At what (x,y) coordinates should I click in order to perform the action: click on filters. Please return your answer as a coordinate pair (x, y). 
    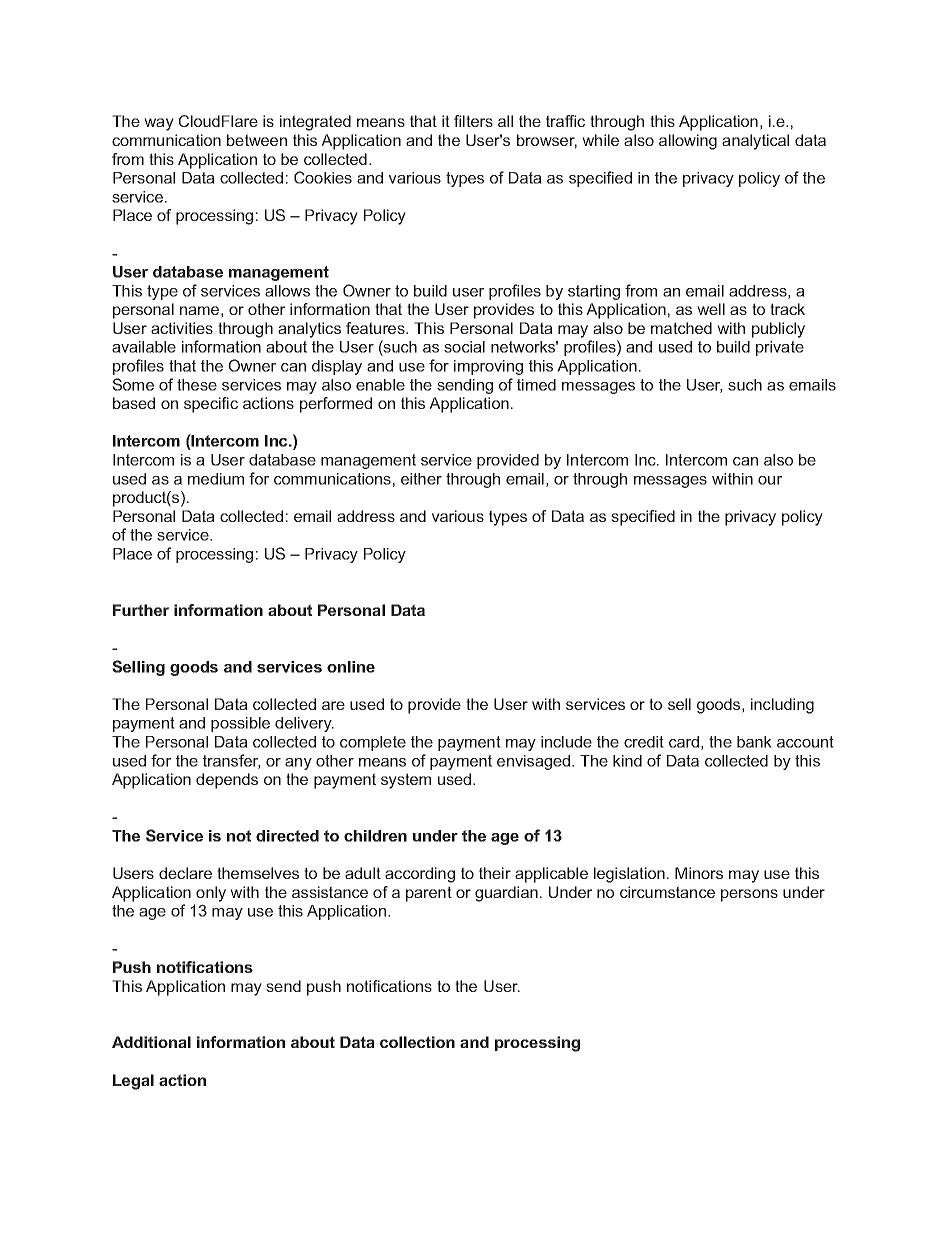
    Looking at the image, I should click on (473, 121).
